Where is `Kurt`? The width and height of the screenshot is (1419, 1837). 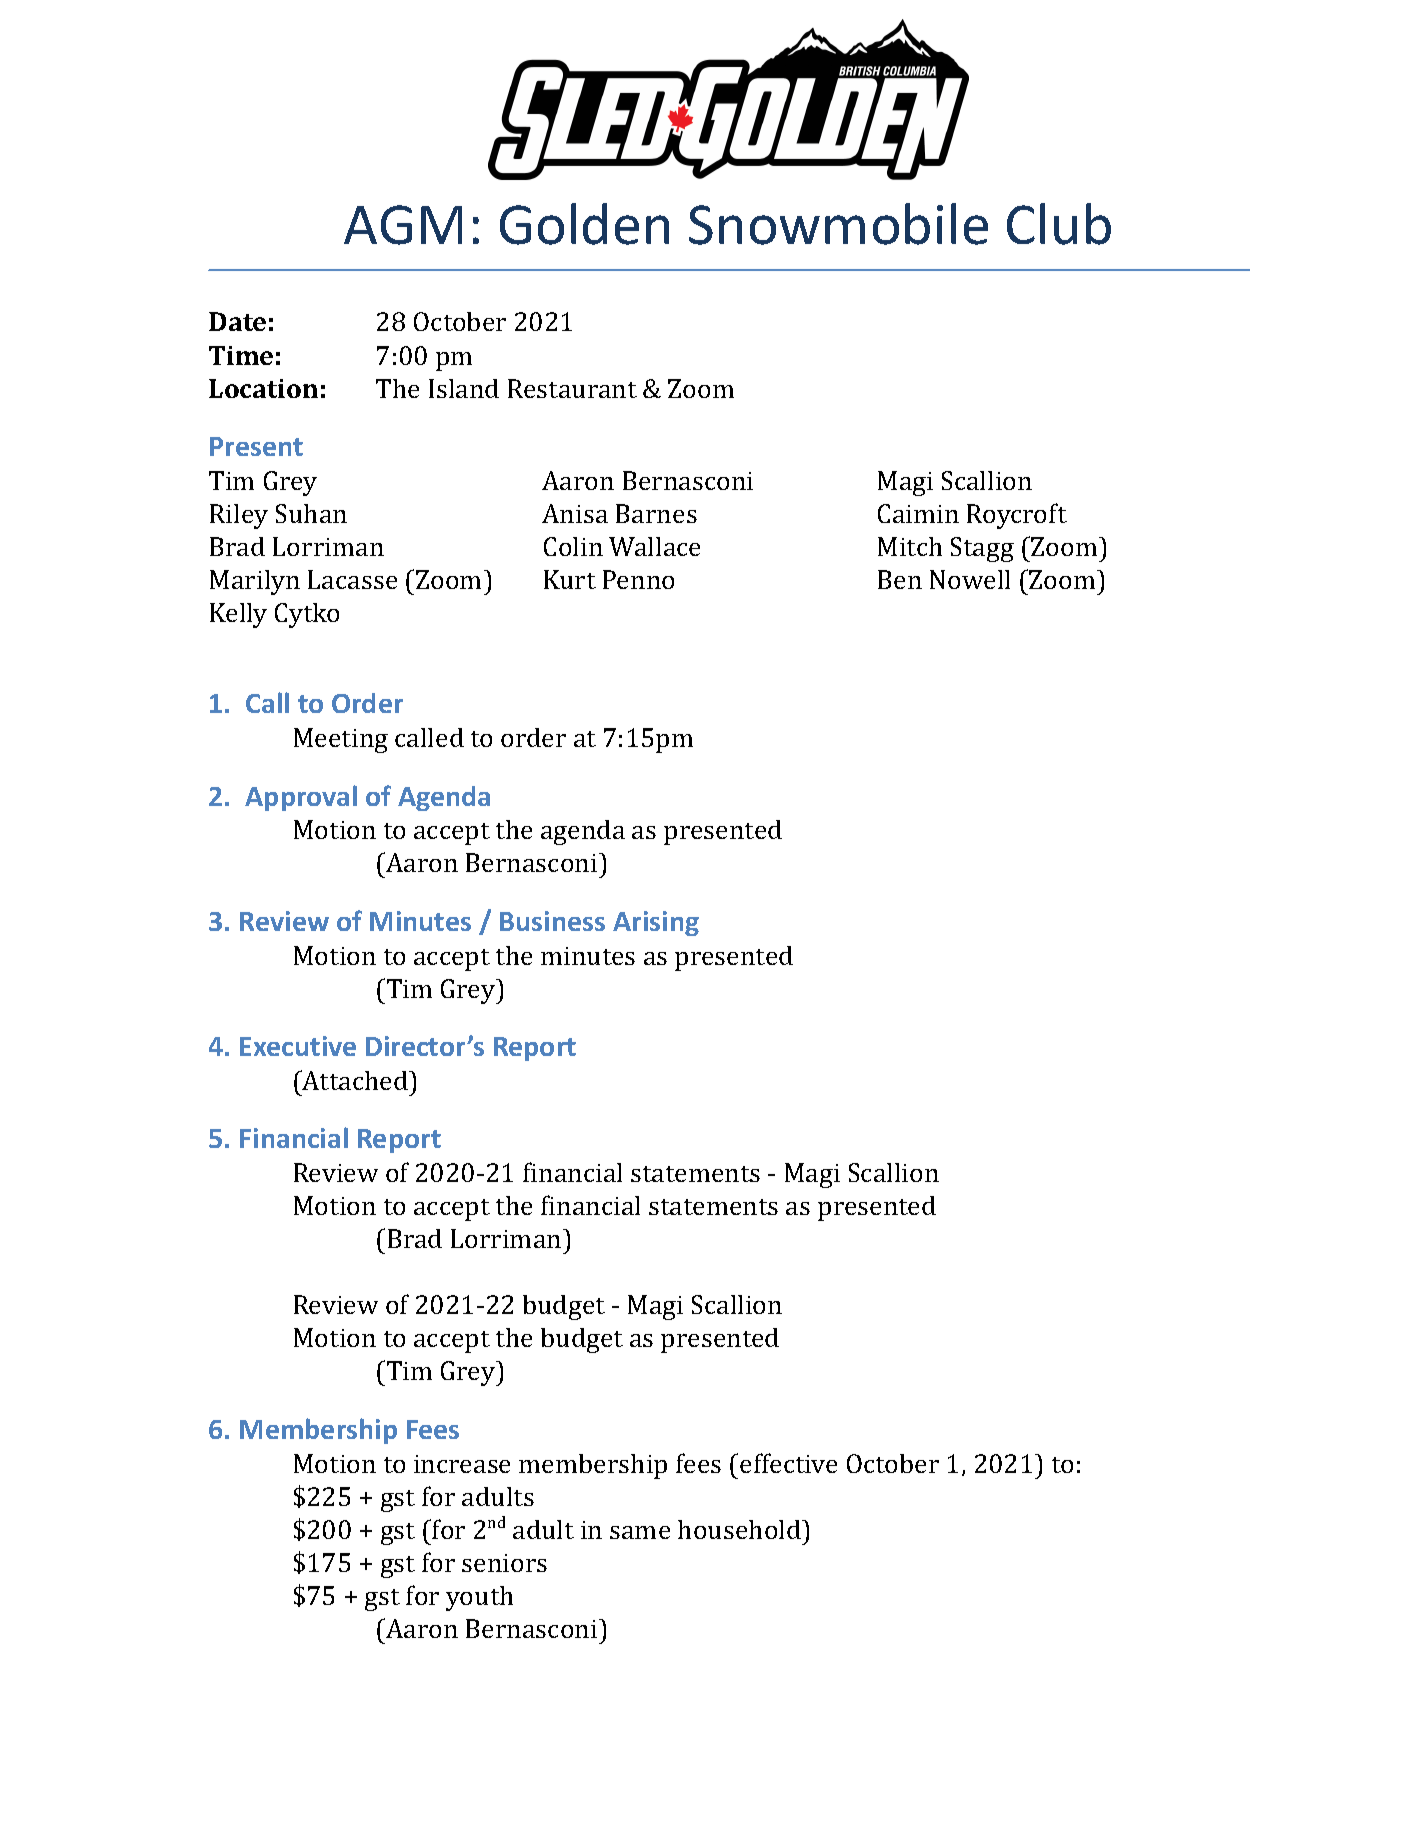
Kurt is located at coordinates (570, 579).
